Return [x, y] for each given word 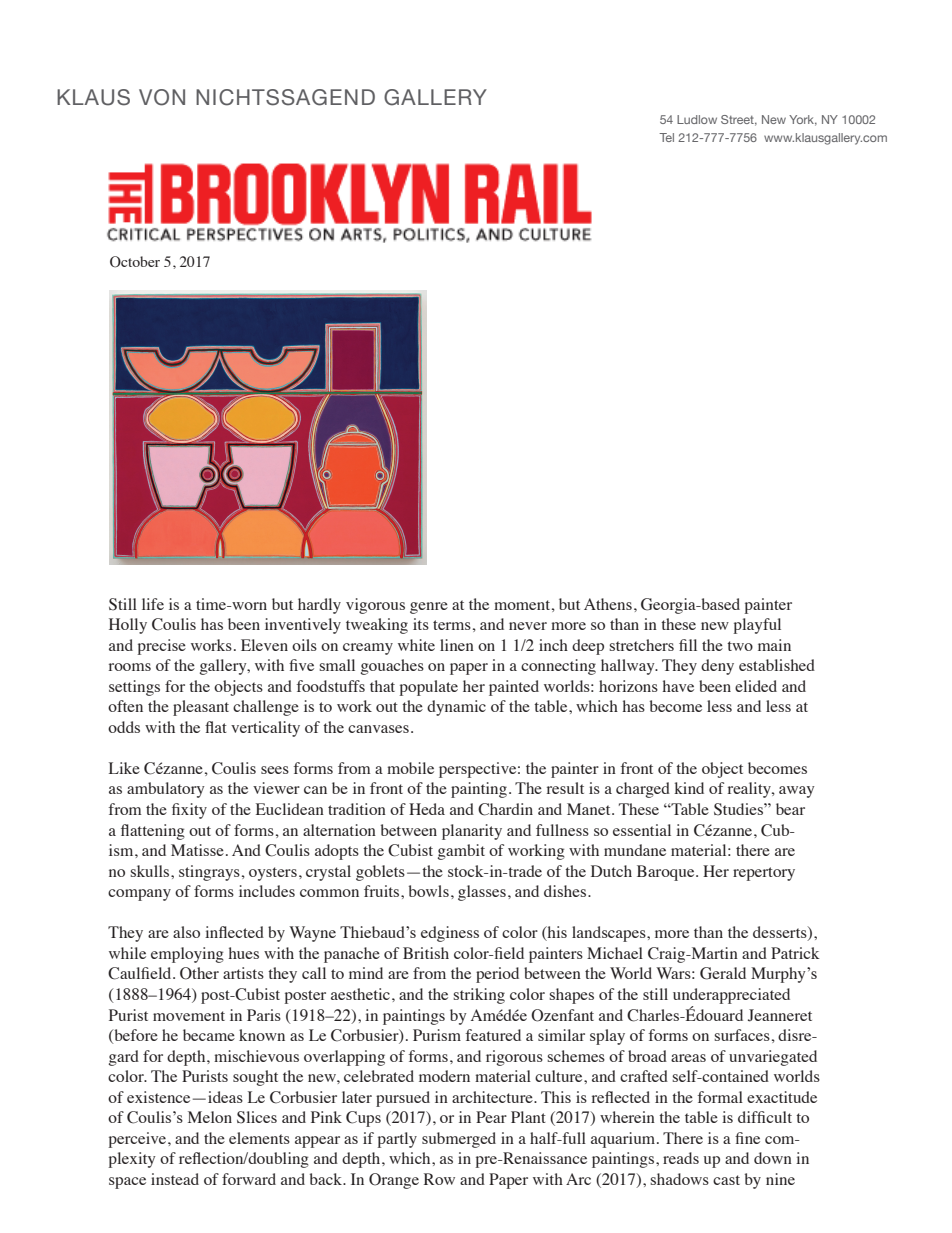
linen [457, 645]
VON [162, 97]
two [740, 646]
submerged [459, 1140]
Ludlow [697, 119]
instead [175, 1179]
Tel [666, 137]
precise [162, 647]
